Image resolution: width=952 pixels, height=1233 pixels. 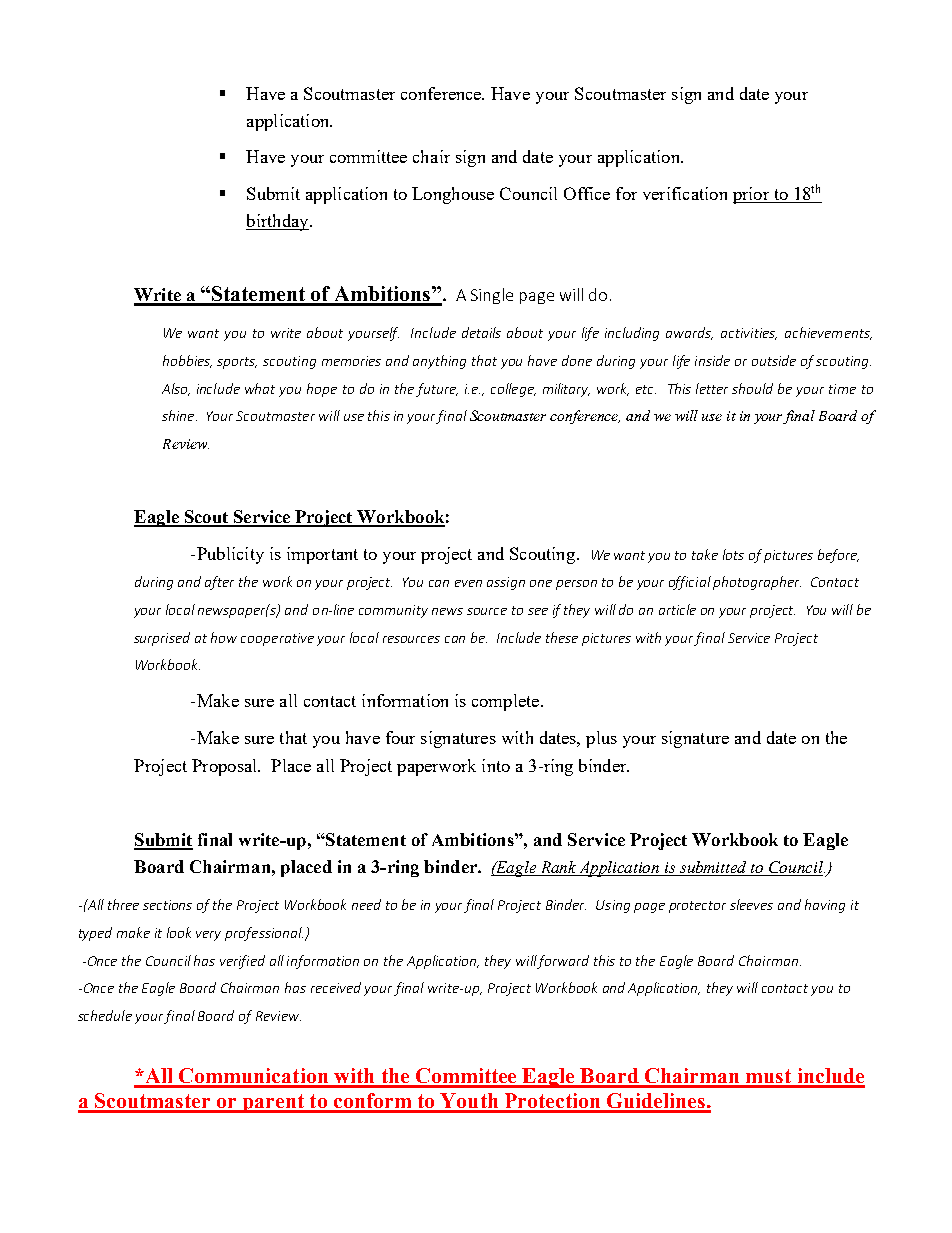 What do you see at coordinates (336, 987) in the screenshot?
I see `received` at bounding box center [336, 987].
